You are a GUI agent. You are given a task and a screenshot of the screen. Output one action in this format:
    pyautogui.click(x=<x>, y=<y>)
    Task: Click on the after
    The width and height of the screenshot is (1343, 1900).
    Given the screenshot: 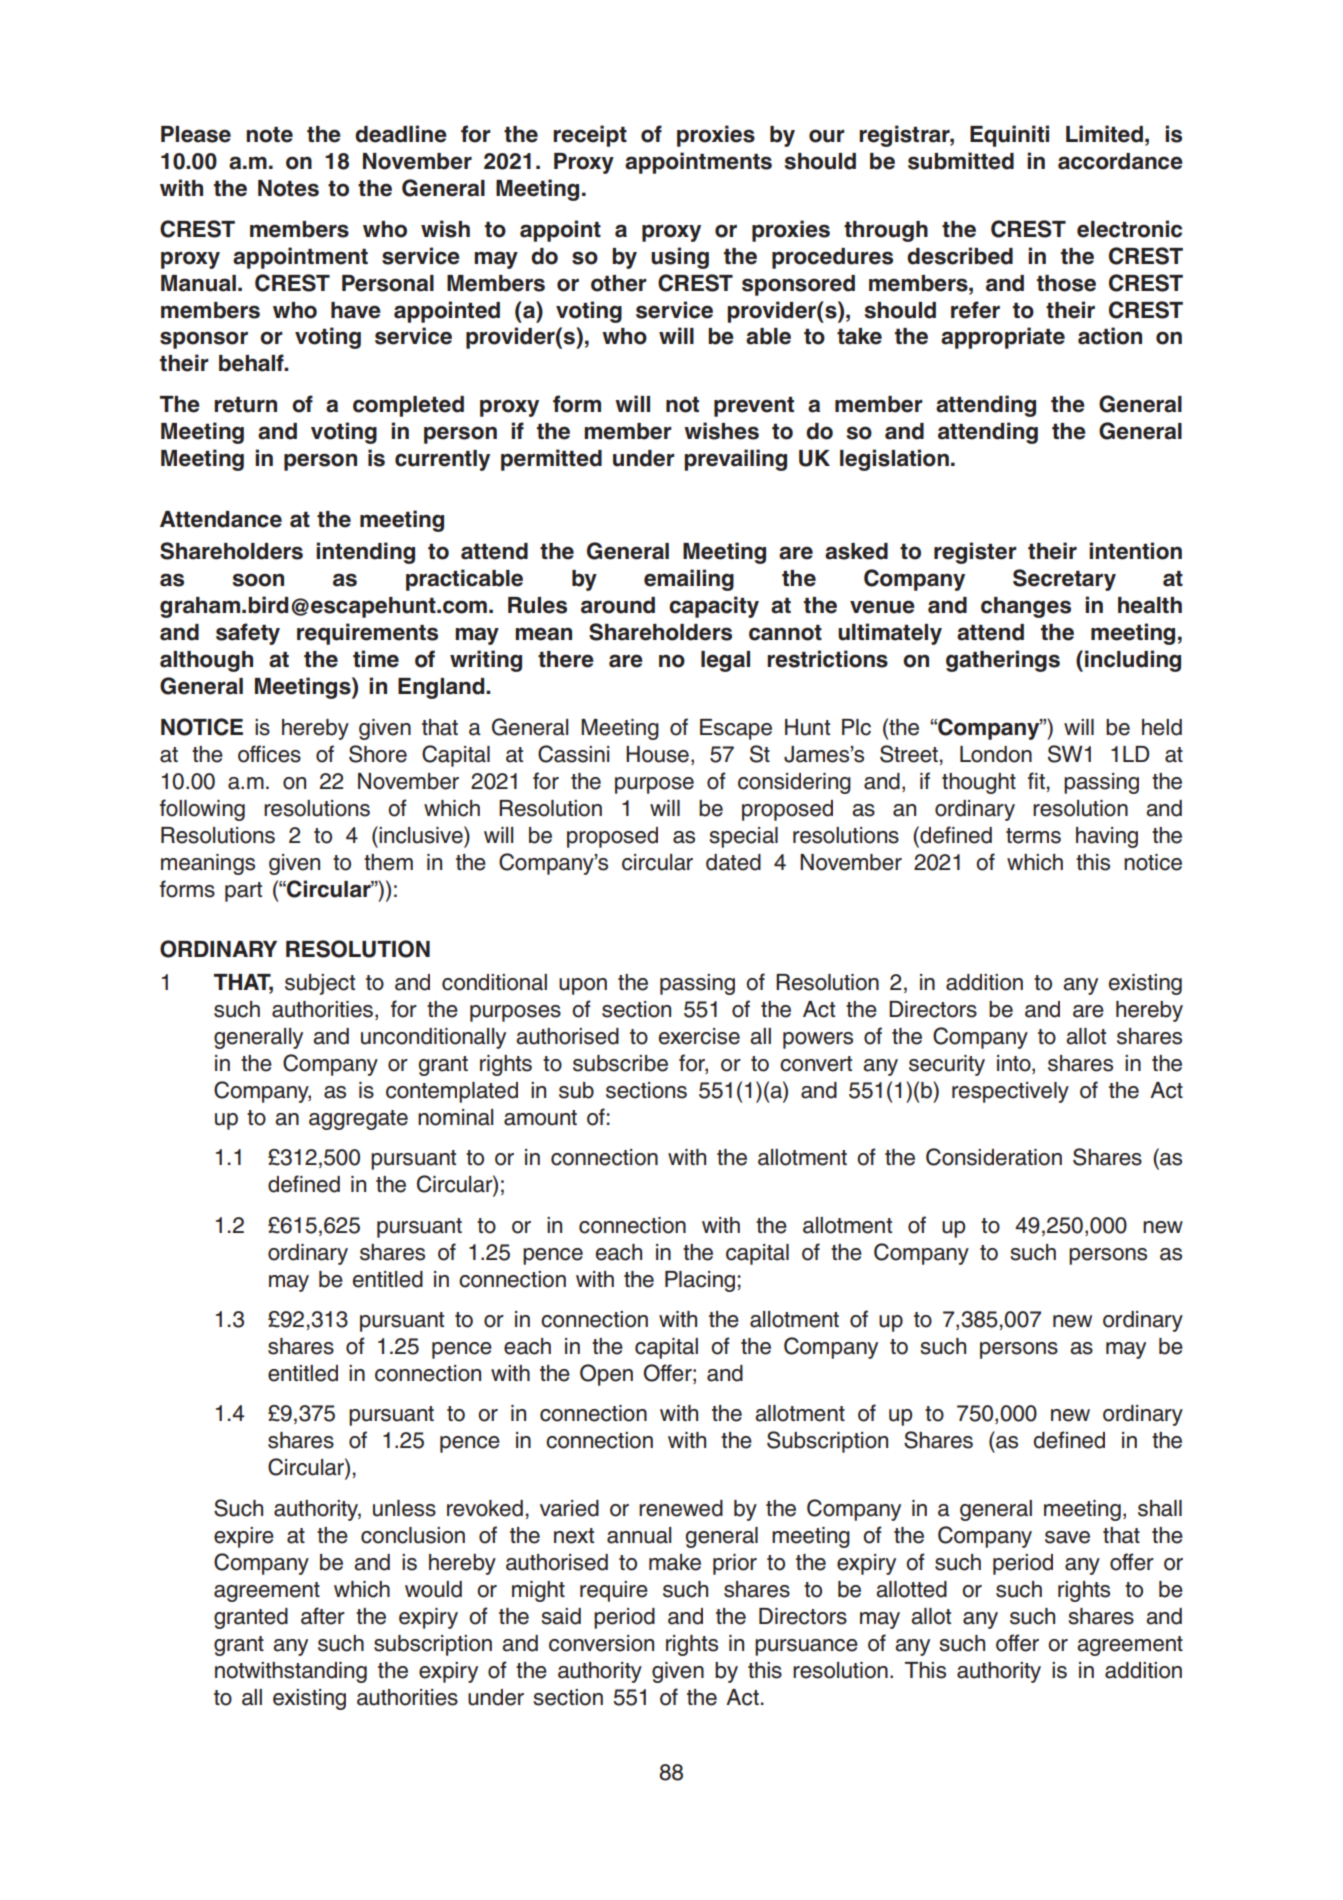 What is the action you would take?
    pyautogui.click(x=323, y=1616)
